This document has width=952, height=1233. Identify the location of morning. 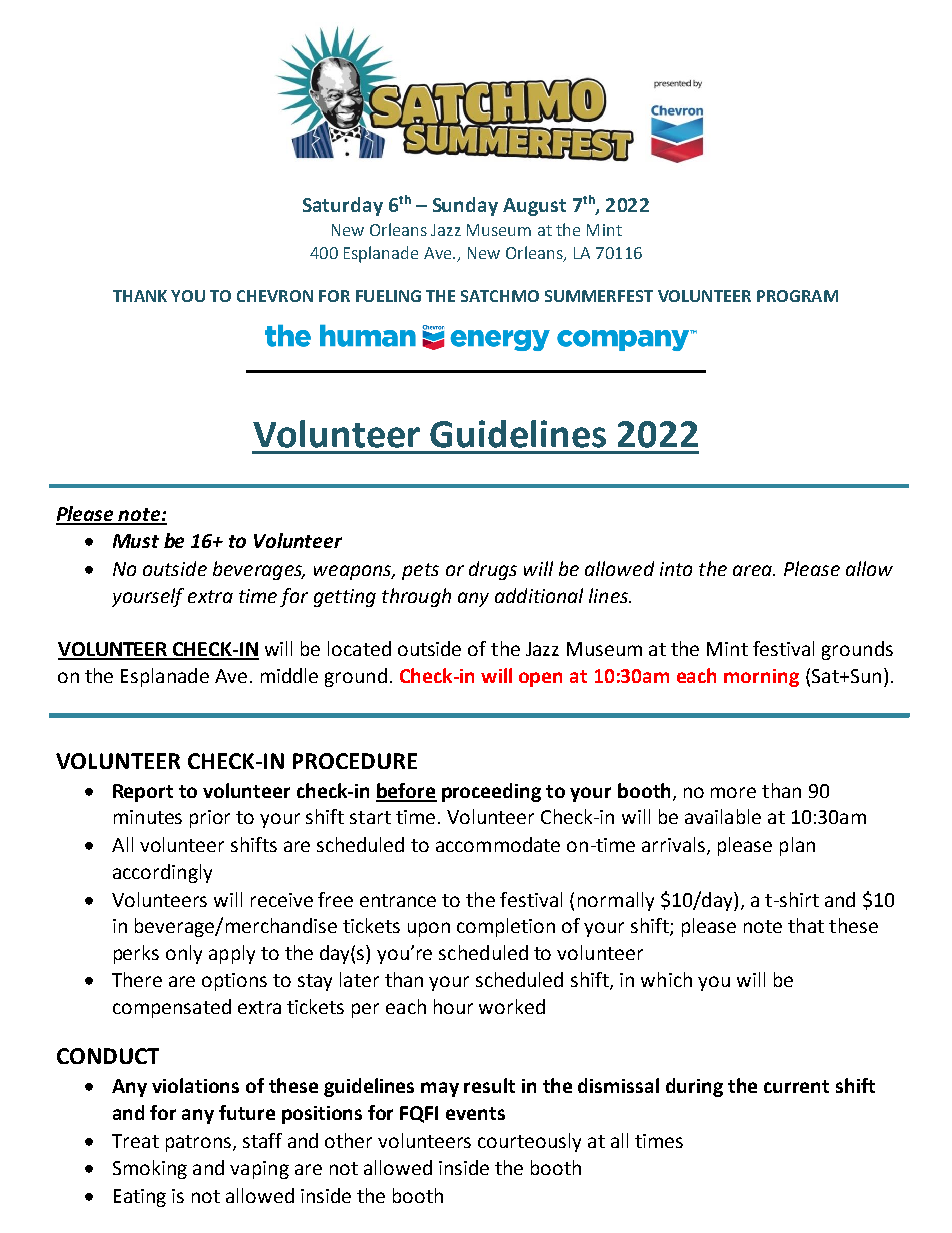
(761, 678).
